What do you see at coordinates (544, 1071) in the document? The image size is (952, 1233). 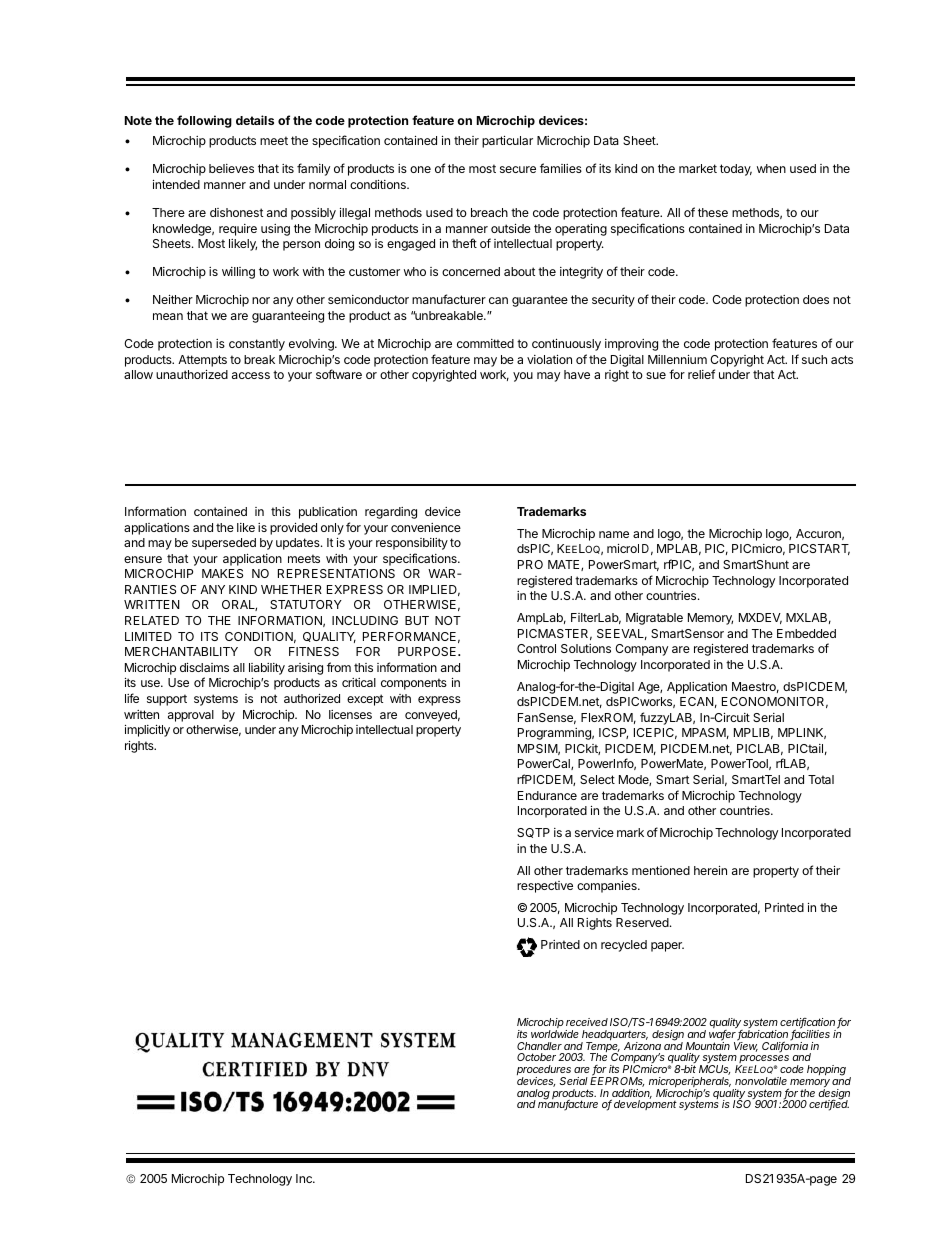 I see `procedures` at bounding box center [544, 1071].
